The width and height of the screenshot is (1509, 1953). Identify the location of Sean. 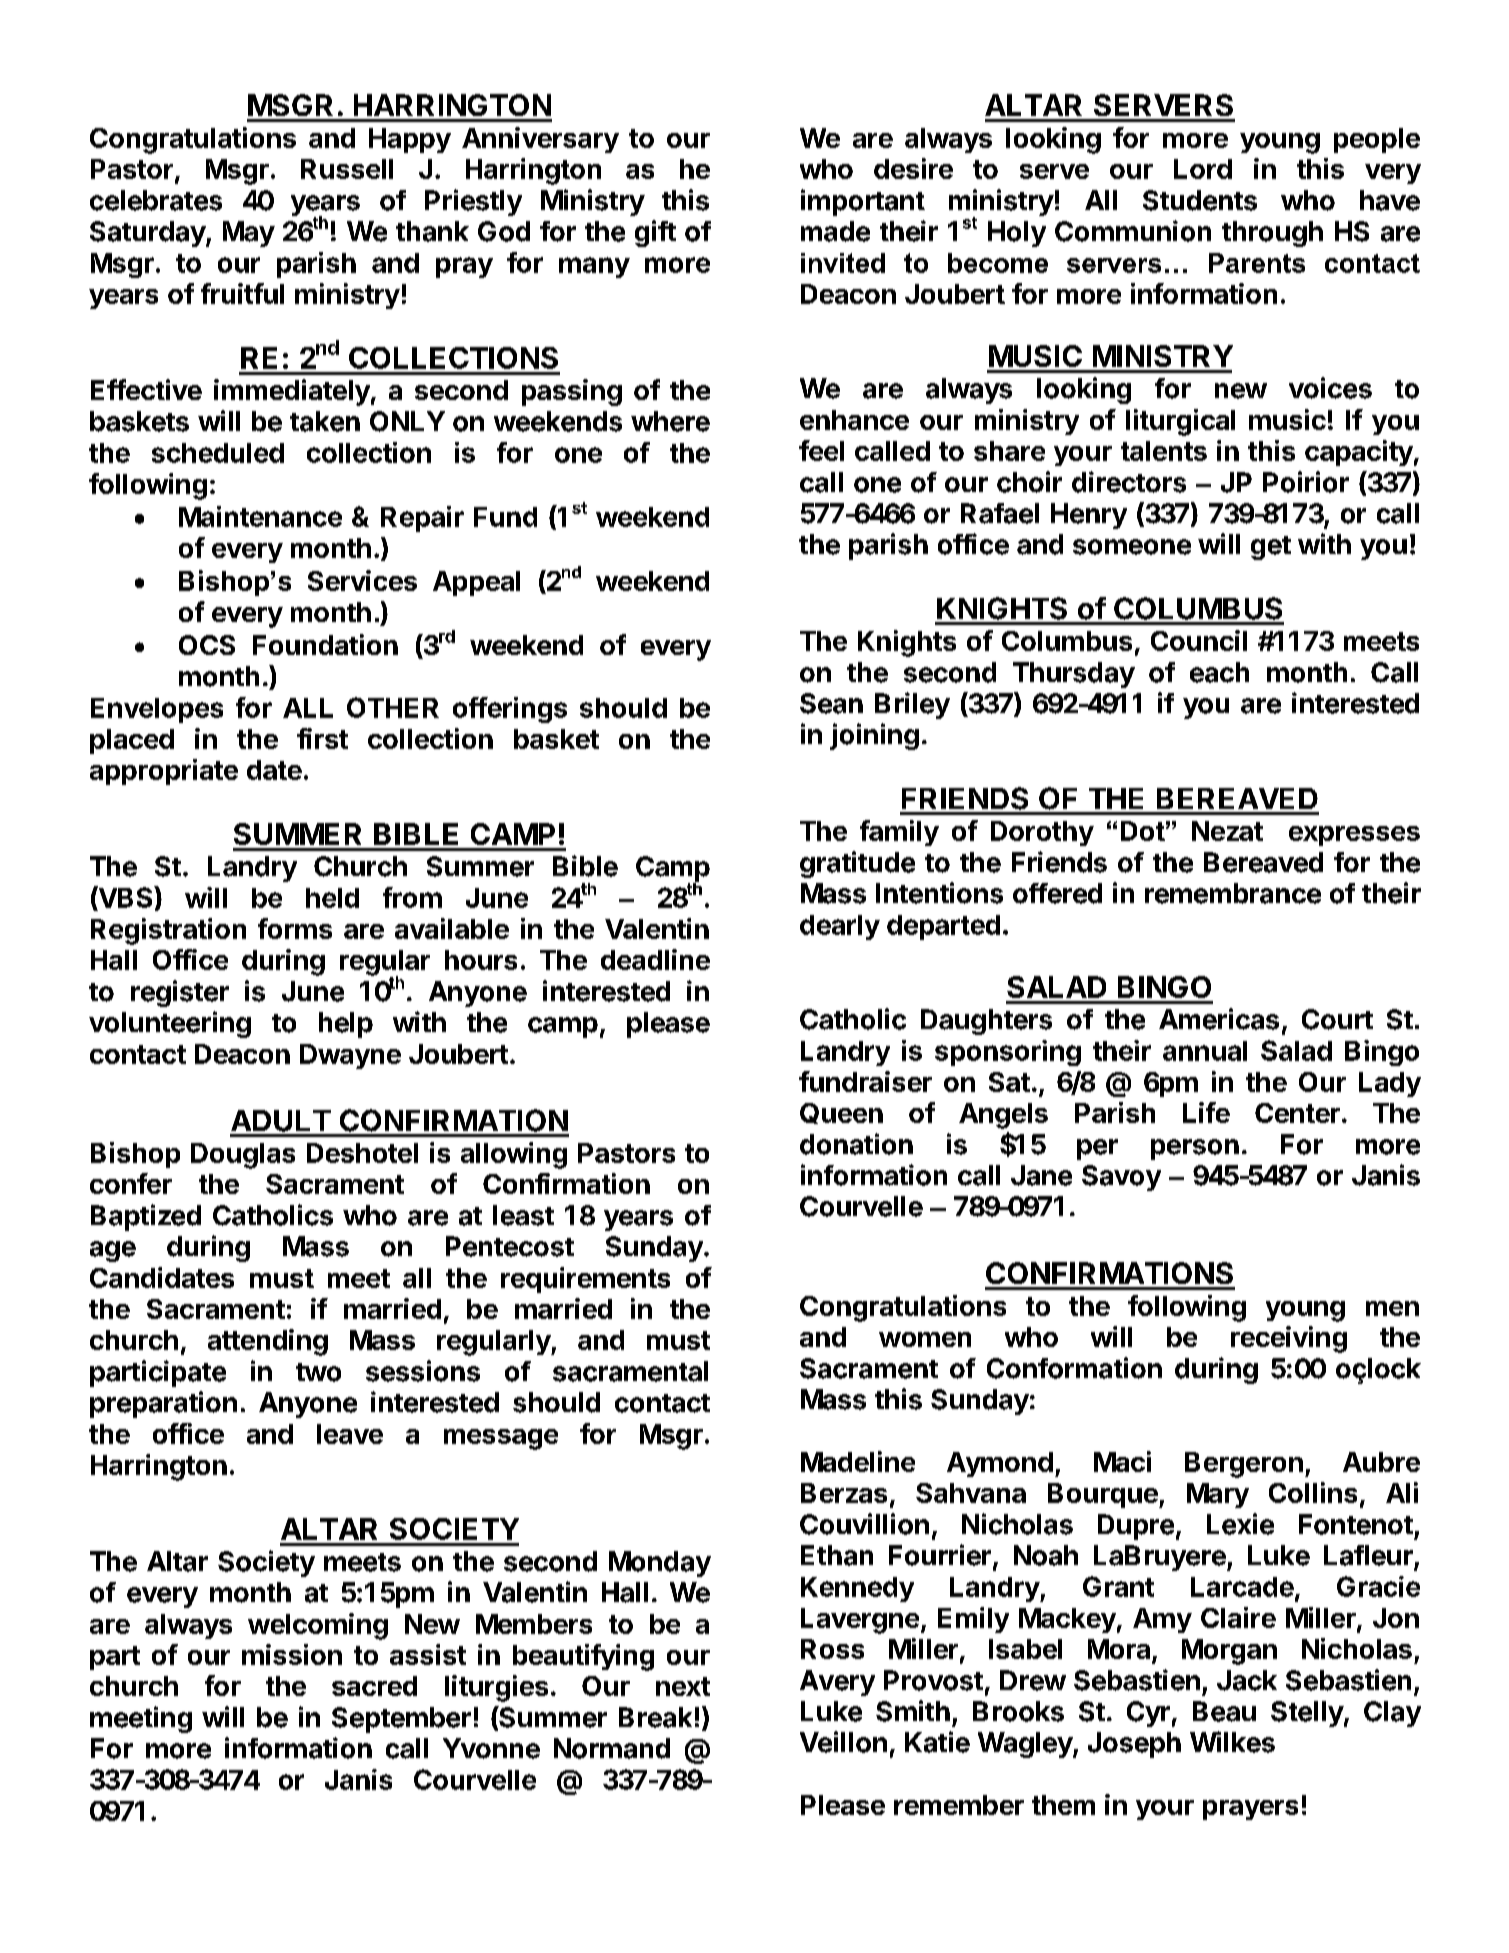
(831, 703).
